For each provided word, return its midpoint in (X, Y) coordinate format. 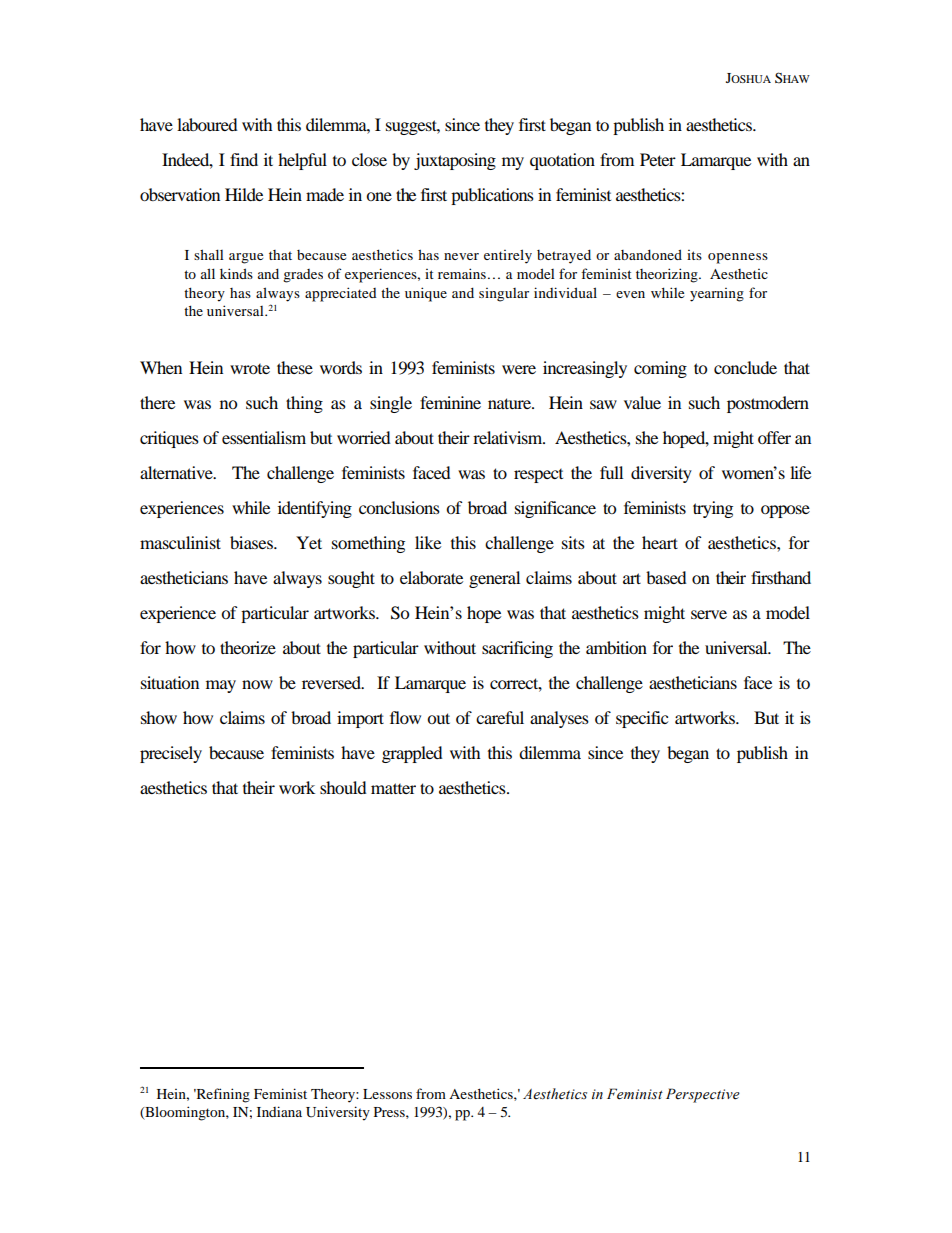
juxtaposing (455, 161)
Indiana (279, 1111)
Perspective (703, 1095)
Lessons (387, 1094)
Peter (658, 159)
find (244, 159)
